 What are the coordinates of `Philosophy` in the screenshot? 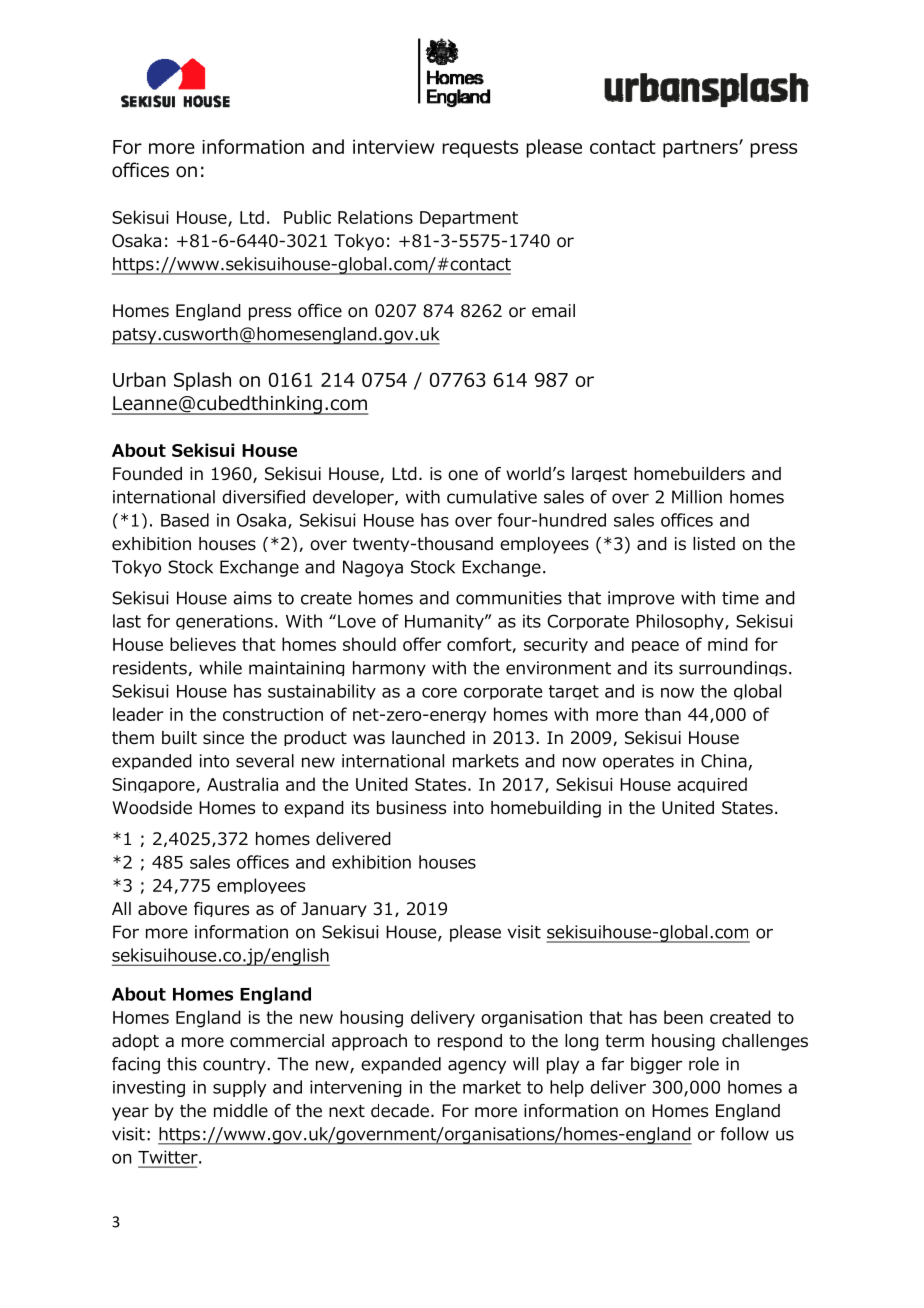 It's located at (681, 622).
